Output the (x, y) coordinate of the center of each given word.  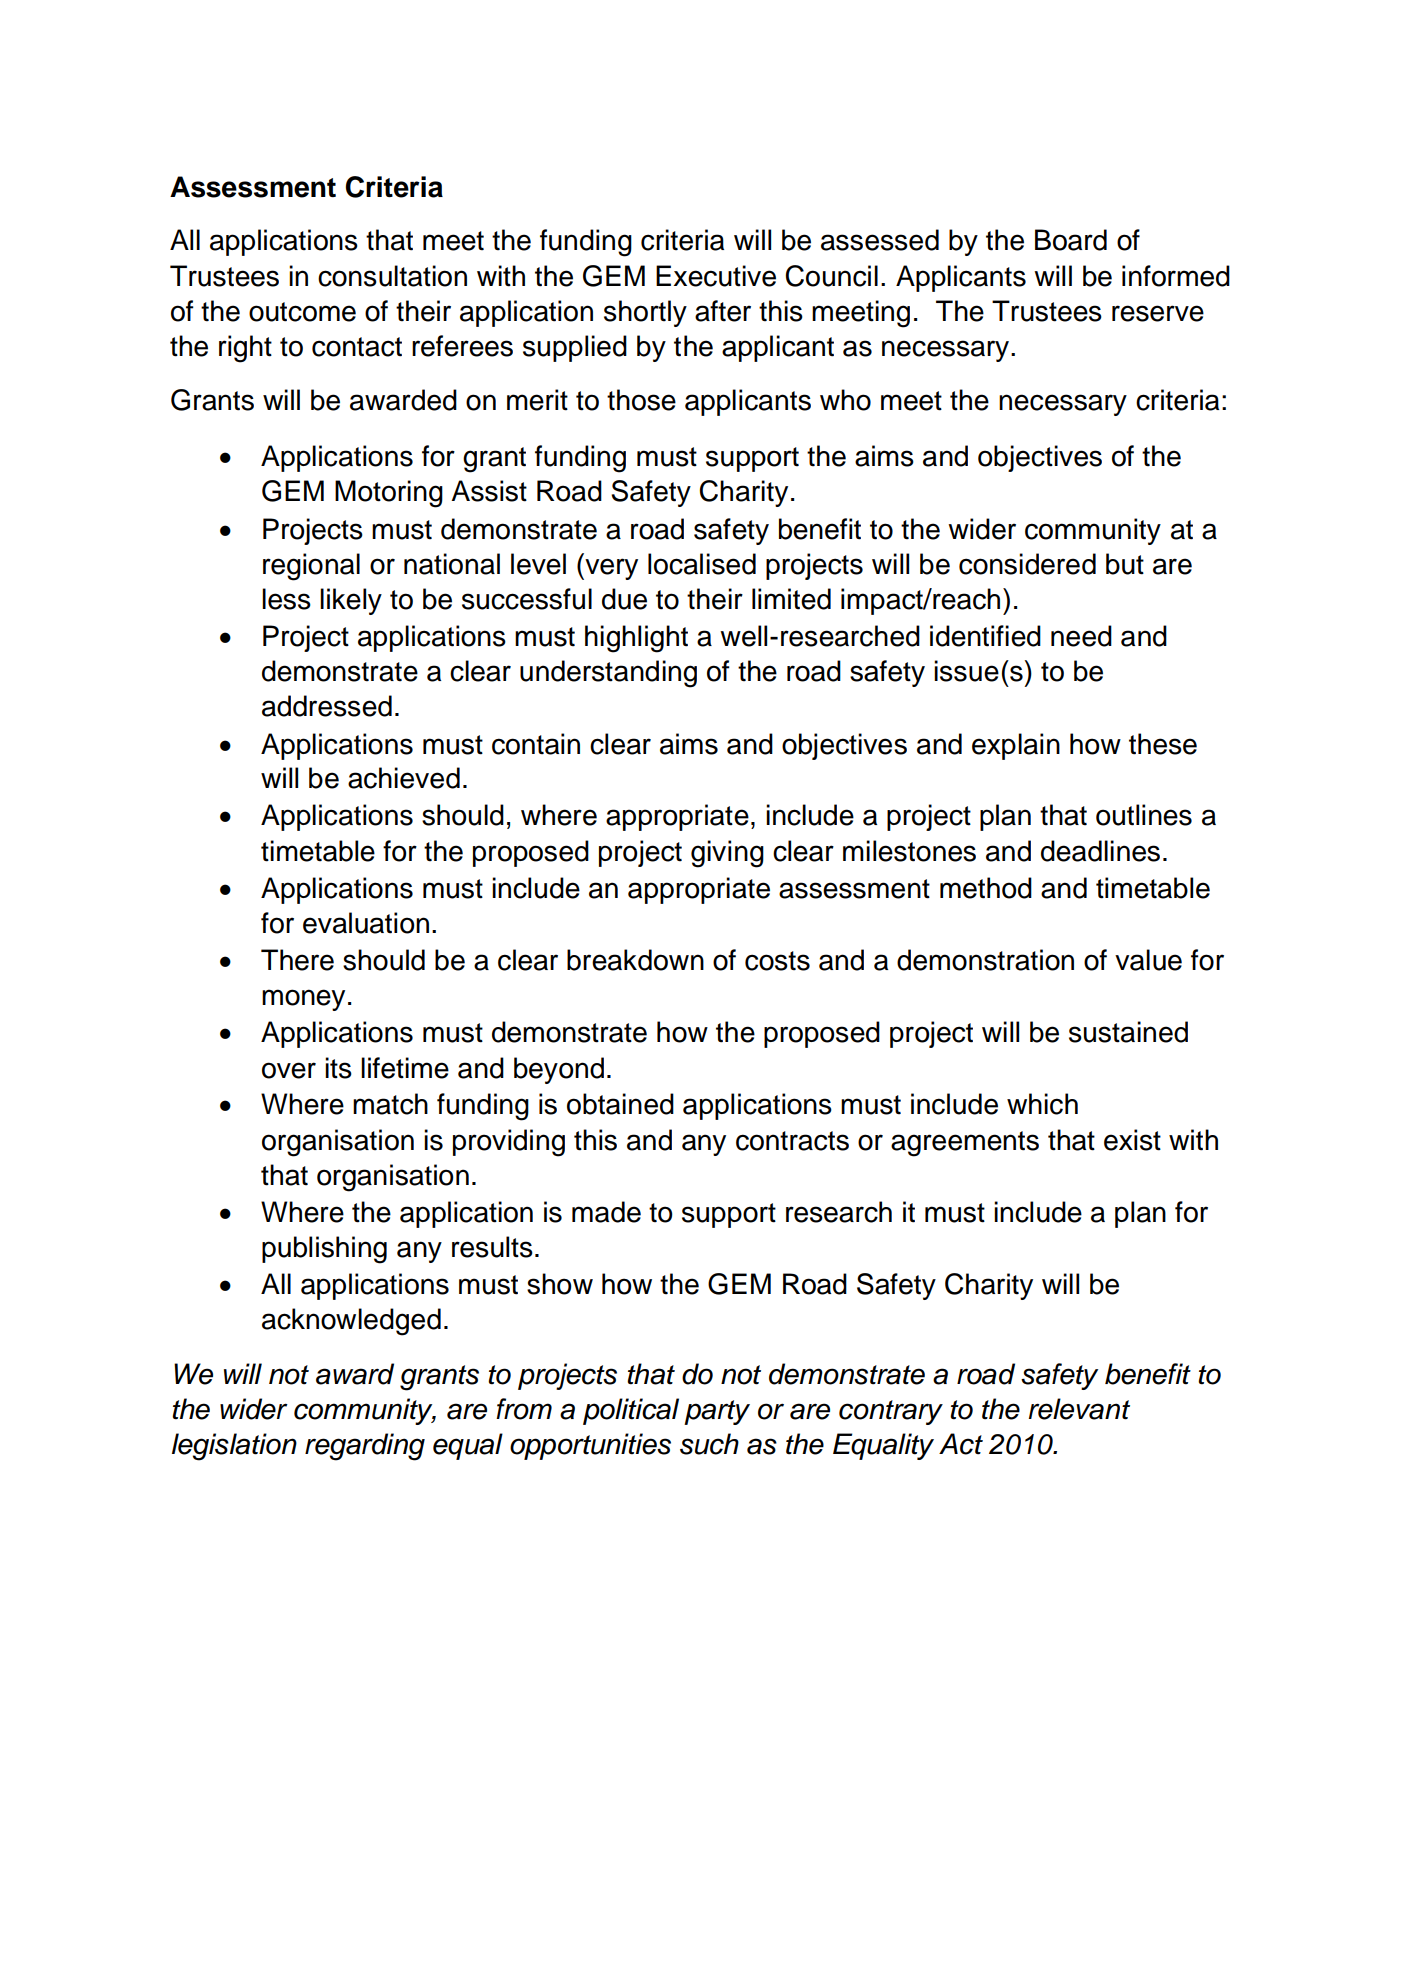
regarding (365, 1447)
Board (1071, 240)
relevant (1079, 1409)
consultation (392, 276)
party (717, 1412)
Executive (716, 276)
